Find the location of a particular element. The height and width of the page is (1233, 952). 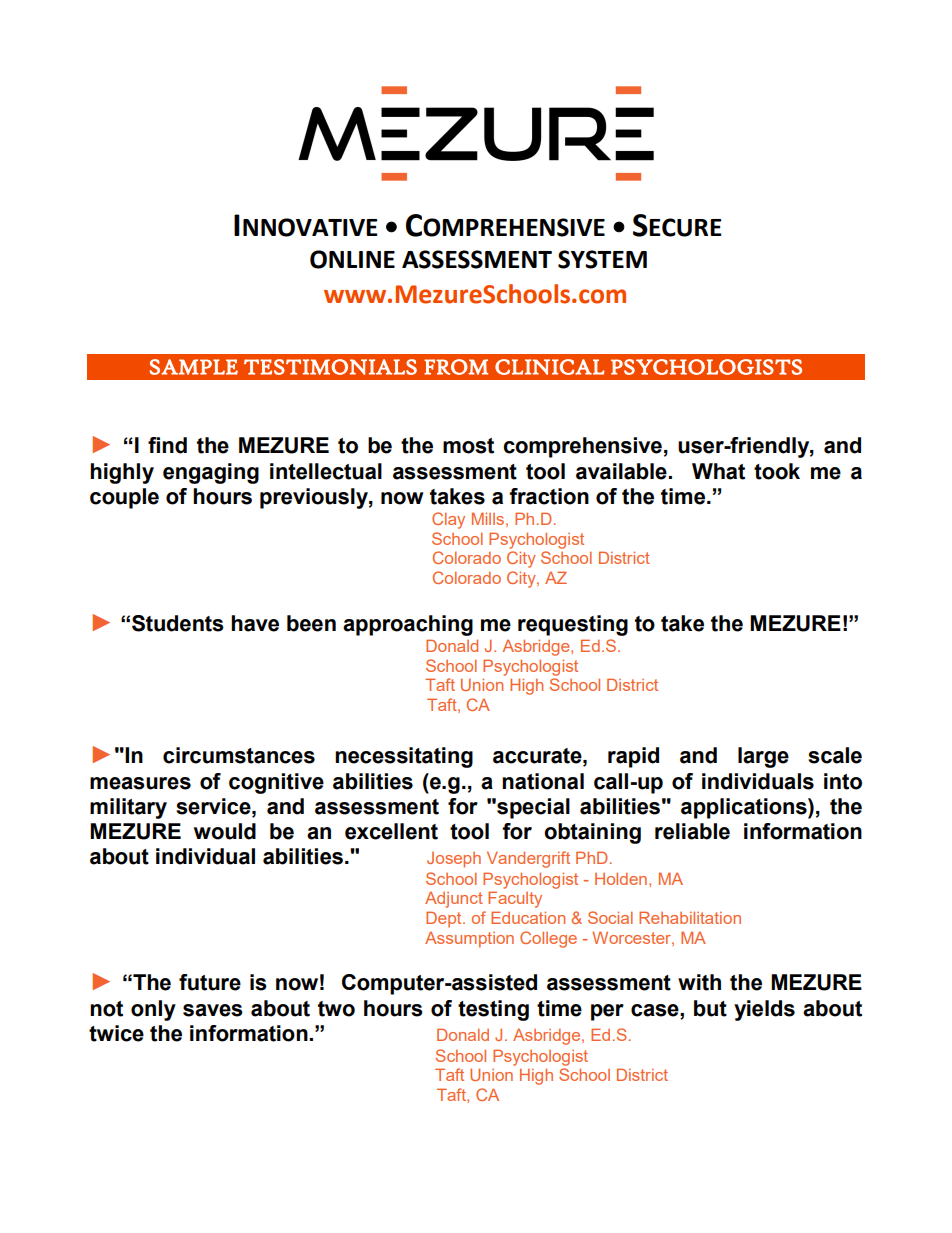

ONLINE is located at coordinates (352, 259).
